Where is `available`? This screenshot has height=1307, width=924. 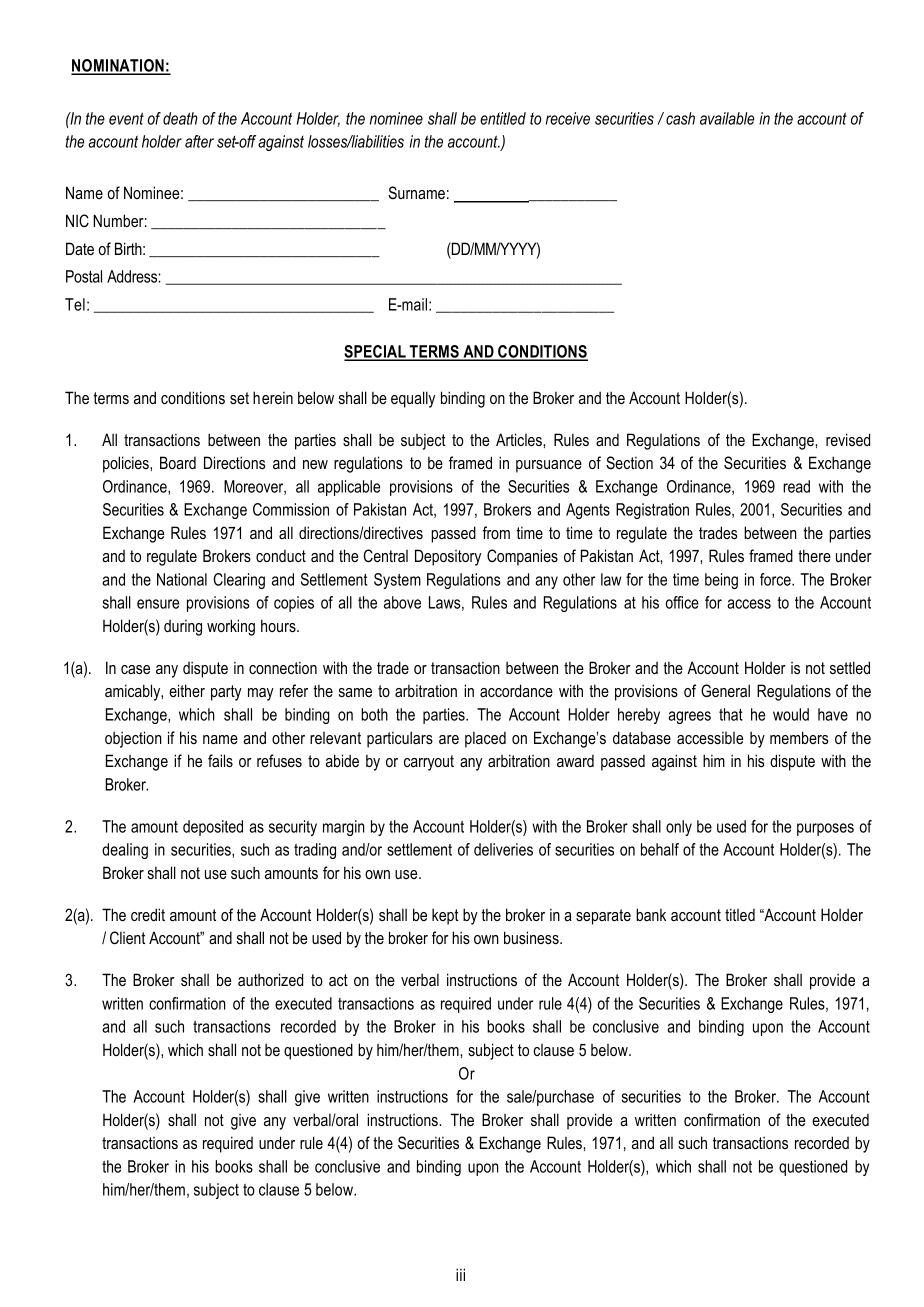 available is located at coordinates (727, 118).
